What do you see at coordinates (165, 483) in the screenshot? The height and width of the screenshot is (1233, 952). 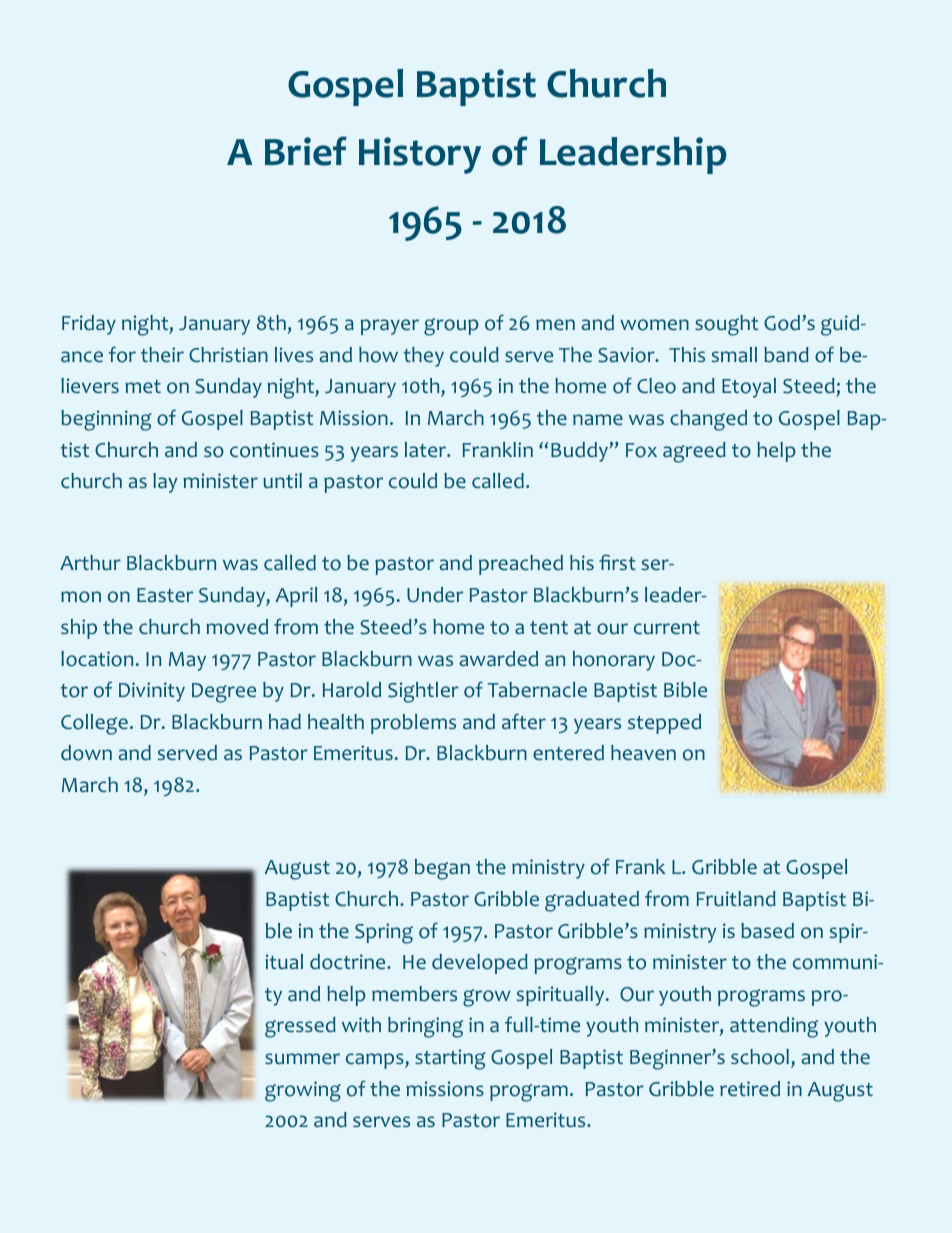 I see `lay` at bounding box center [165, 483].
